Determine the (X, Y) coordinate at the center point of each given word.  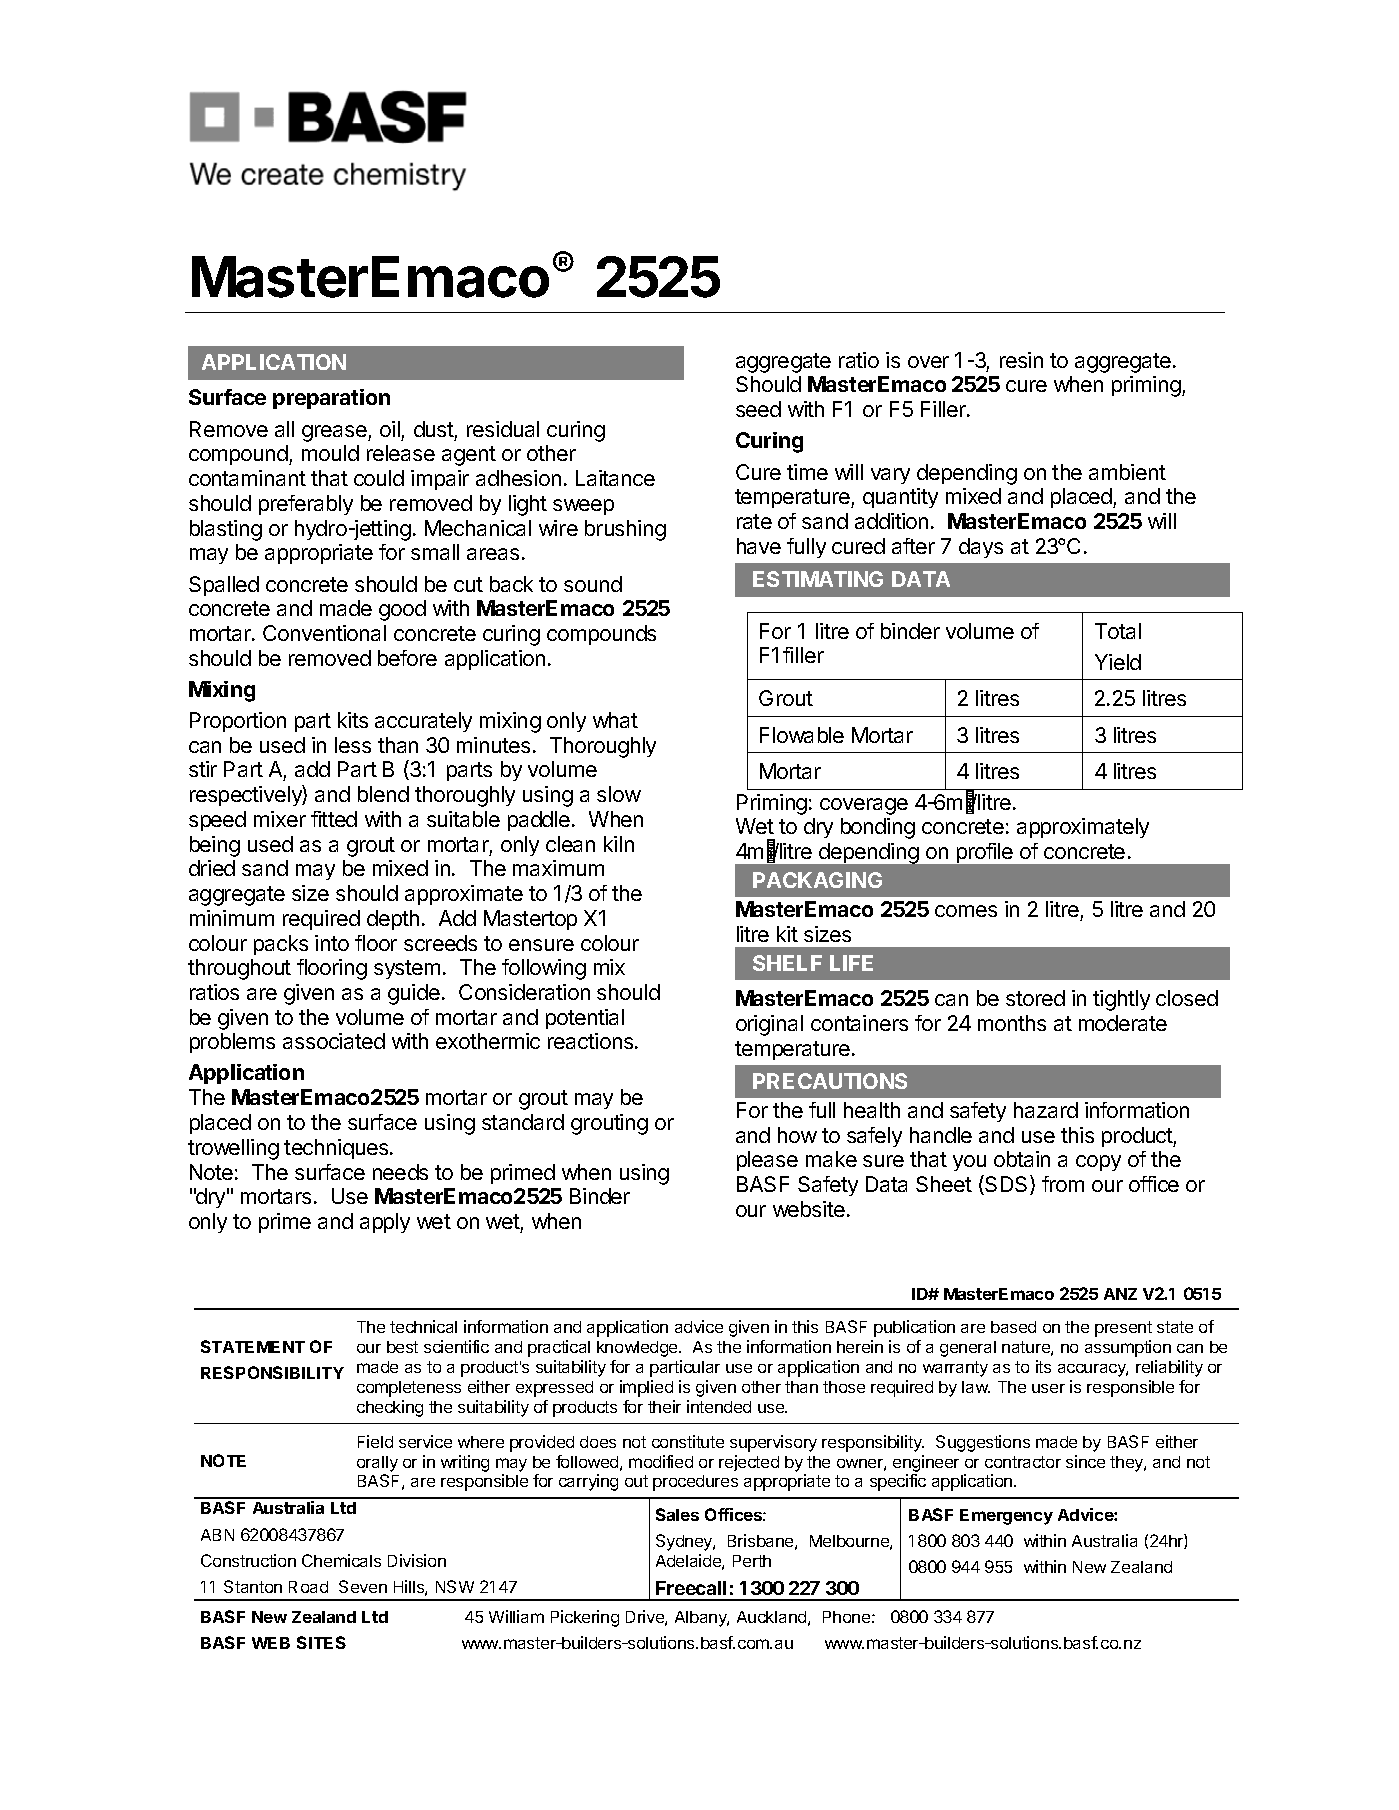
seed (758, 409)
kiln (619, 844)
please (767, 1161)
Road (308, 1587)
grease (335, 433)
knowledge (638, 1349)
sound (593, 584)
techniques (337, 1149)
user (1048, 1388)
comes (966, 911)
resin (1021, 360)
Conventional (324, 633)
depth (393, 920)
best (402, 1347)
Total (1118, 631)
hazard (1046, 1110)
